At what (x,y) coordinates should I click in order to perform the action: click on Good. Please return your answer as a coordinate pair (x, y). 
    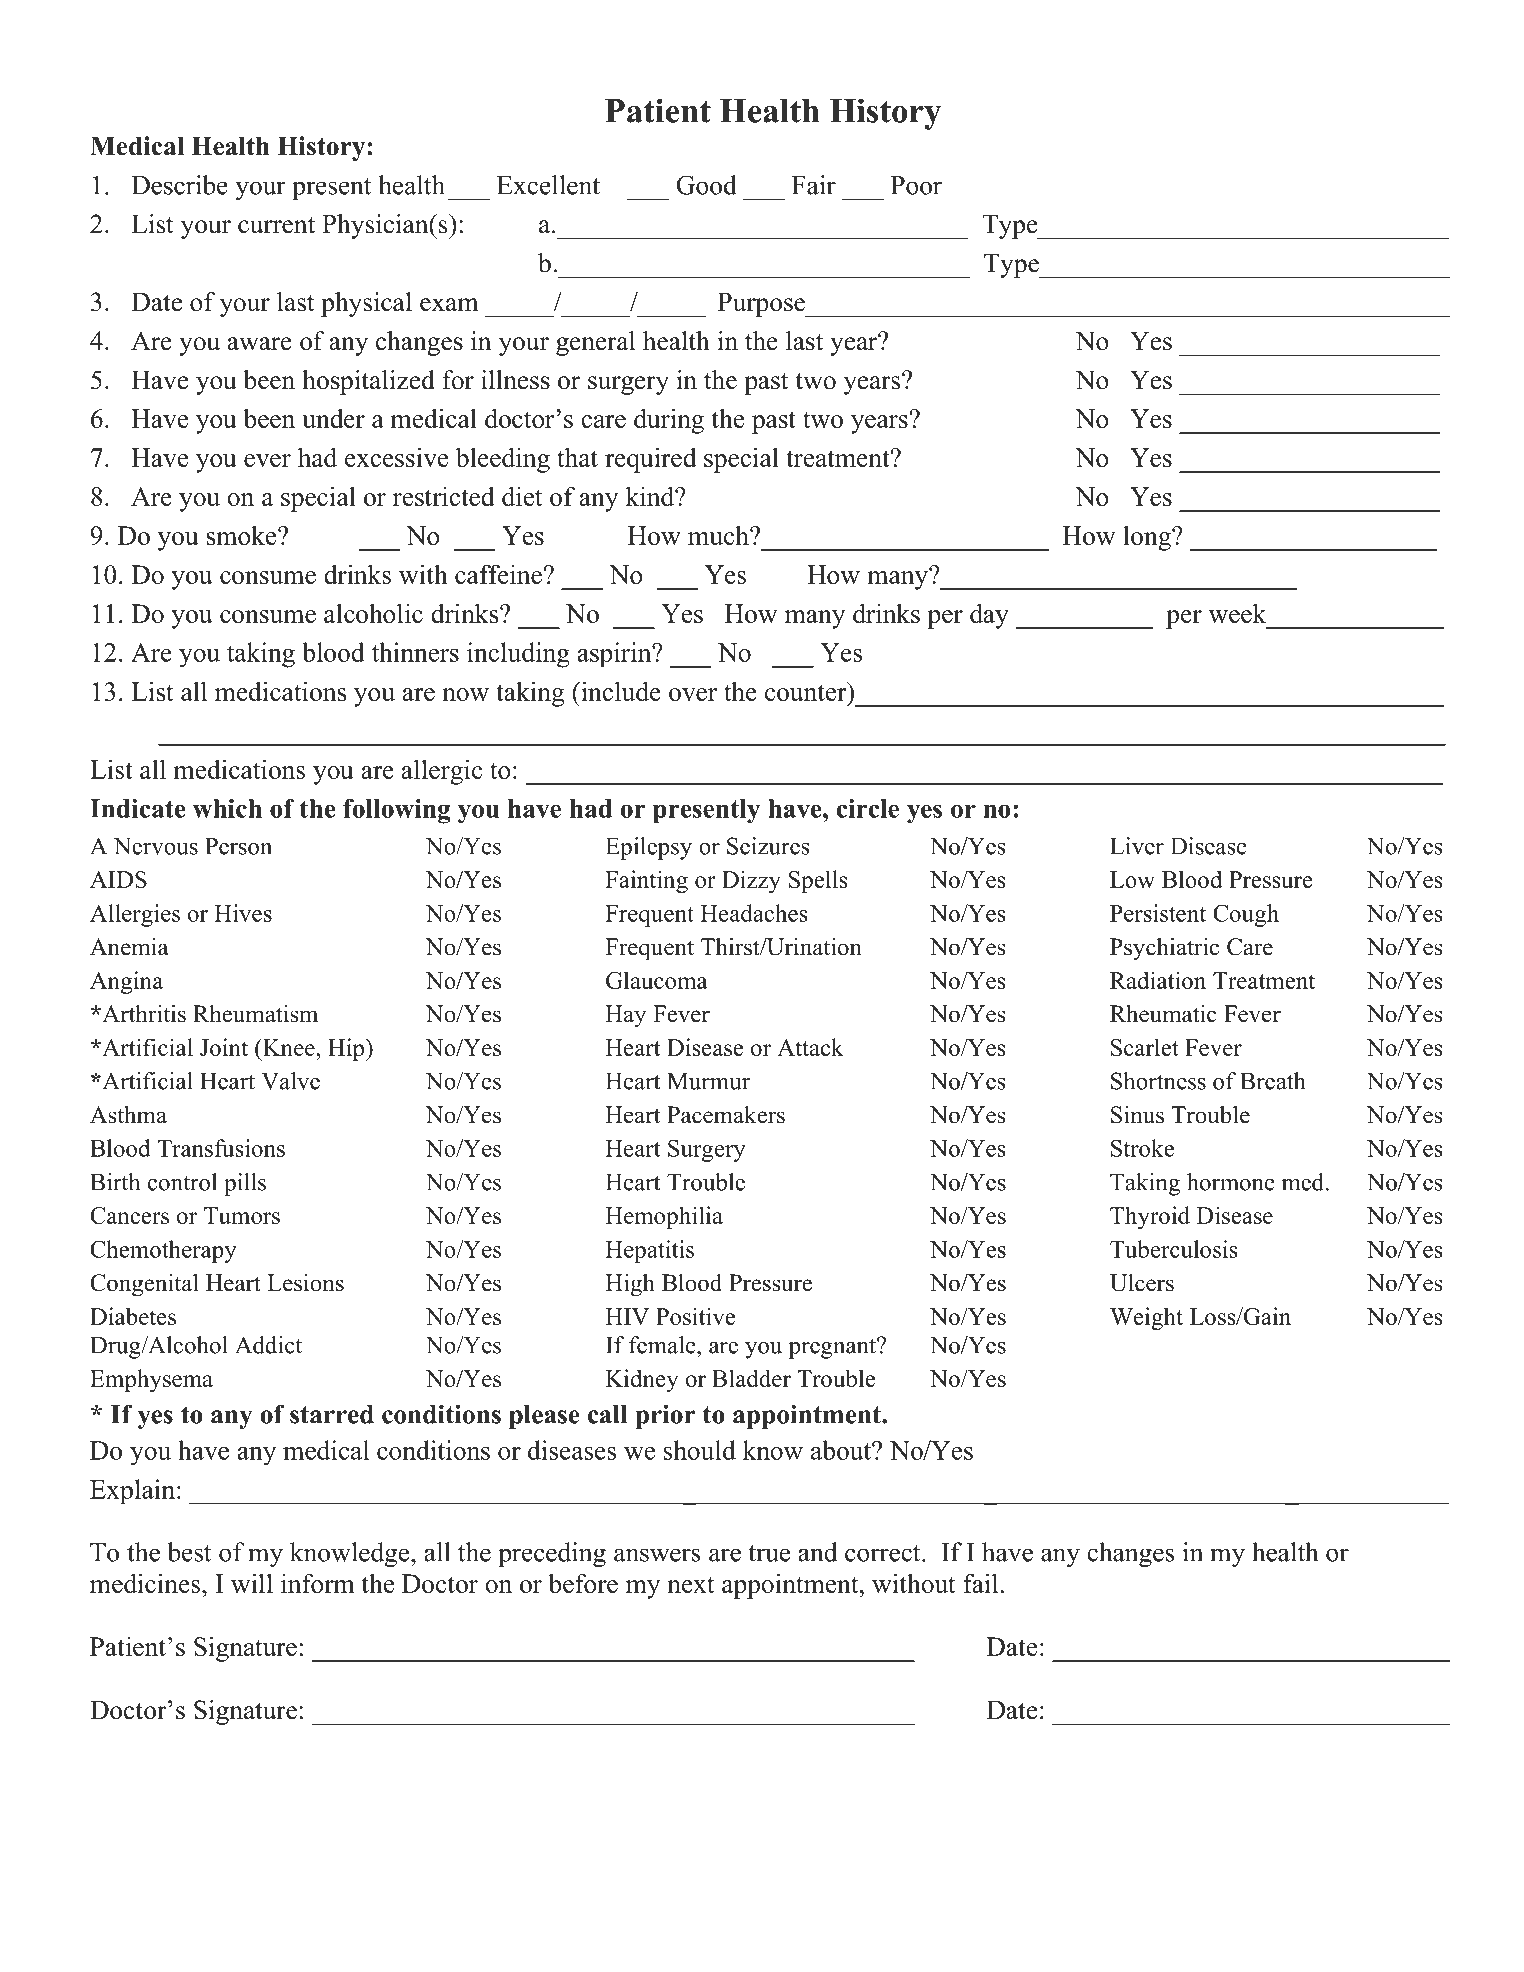
    Looking at the image, I should click on (706, 185).
